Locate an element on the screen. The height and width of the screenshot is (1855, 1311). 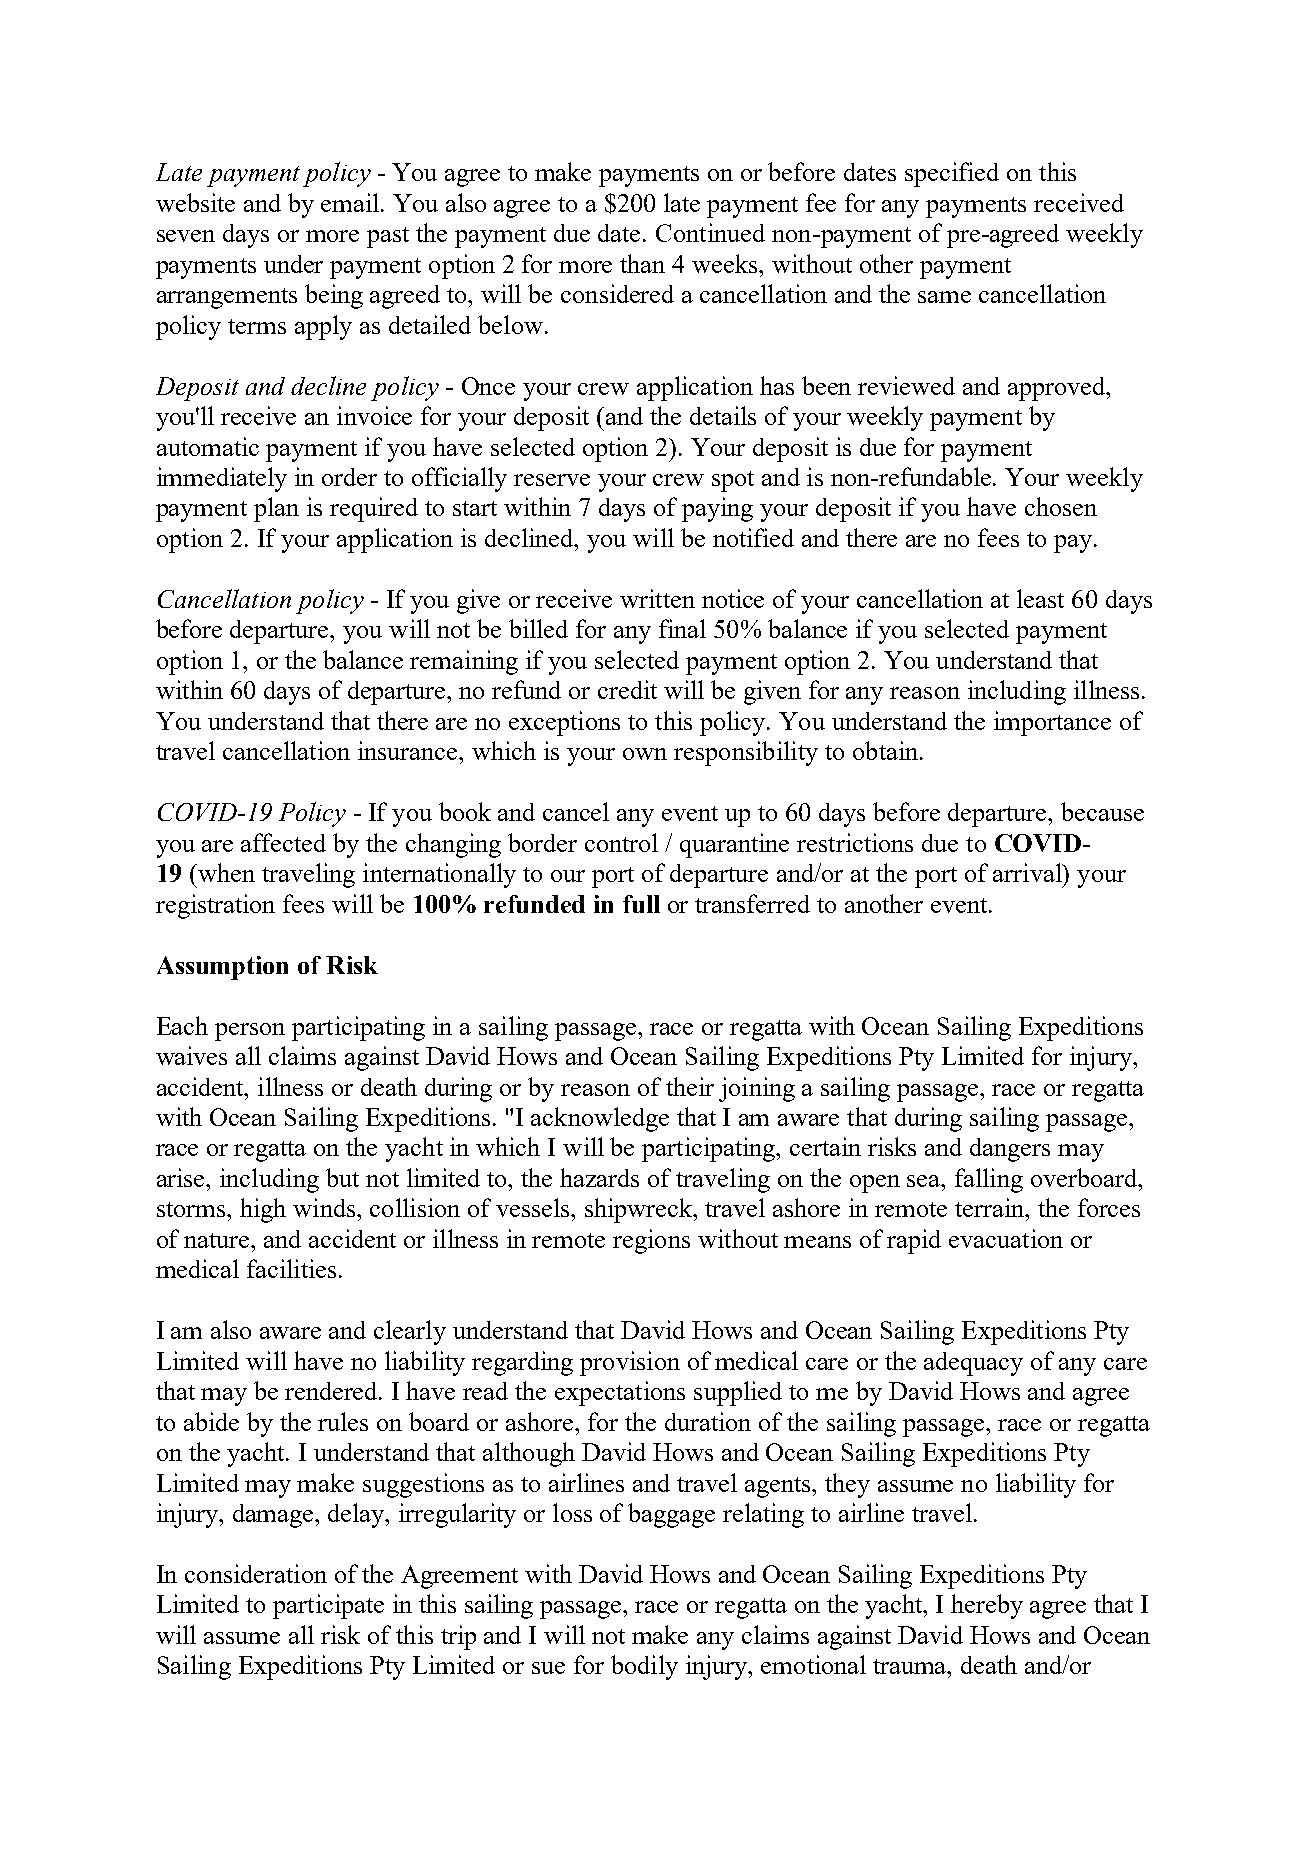
than is located at coordinates (642, 263).
